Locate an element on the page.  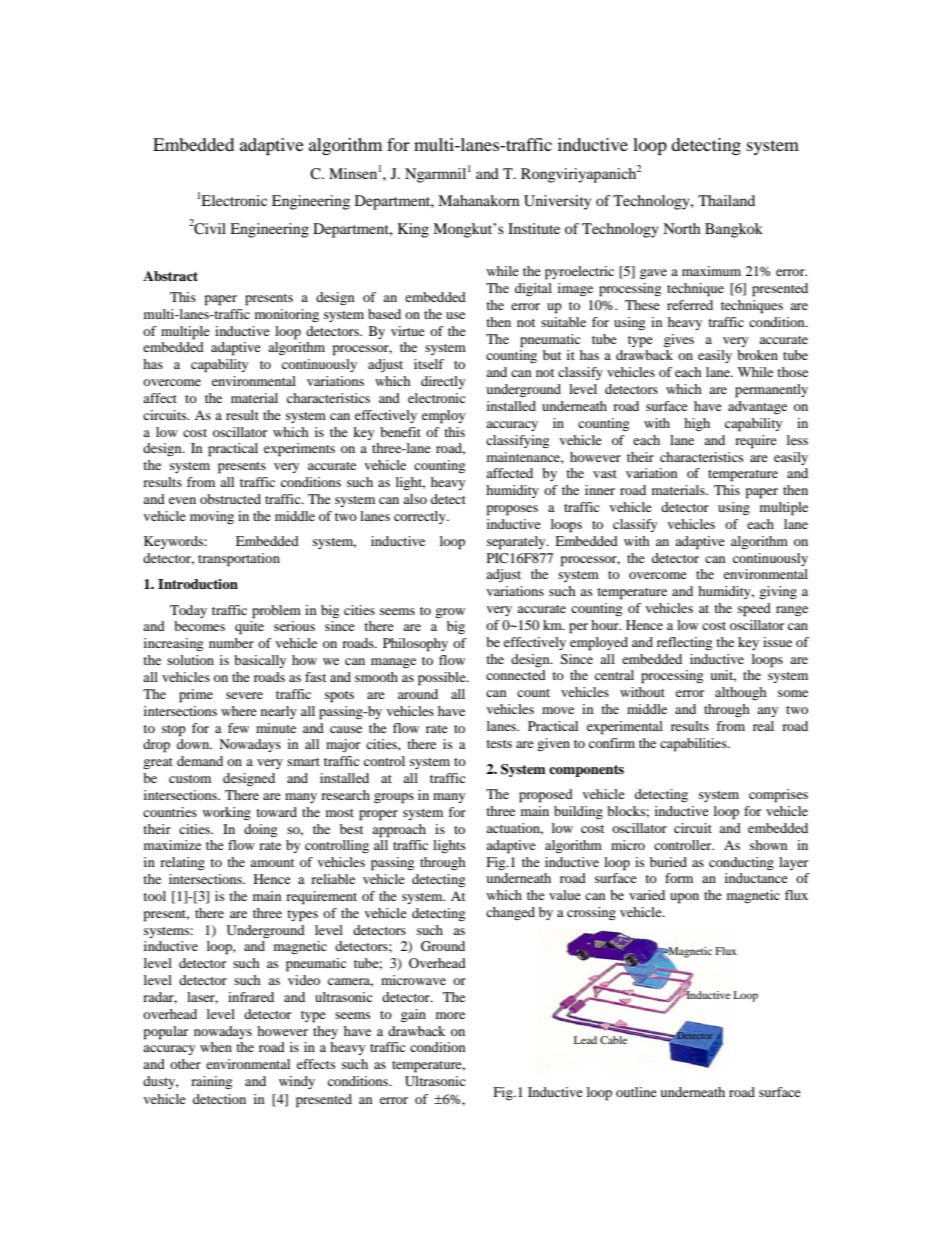
Institute is located at coordinates (534, 228).
